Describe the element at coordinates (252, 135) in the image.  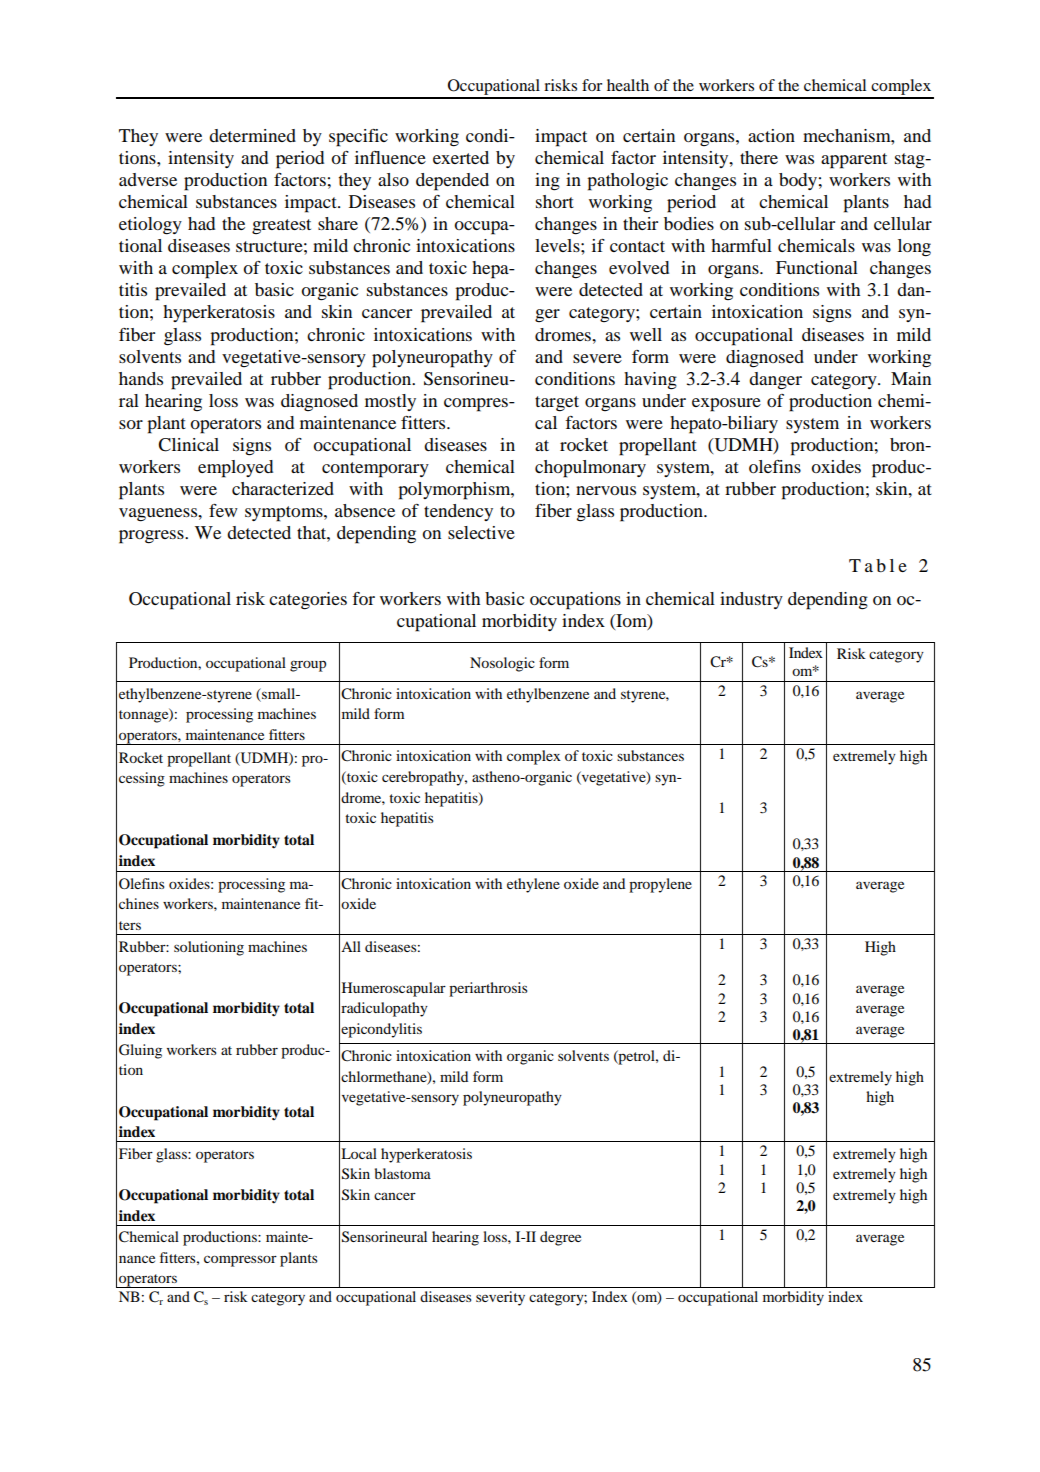
I see `determined` at that location.
